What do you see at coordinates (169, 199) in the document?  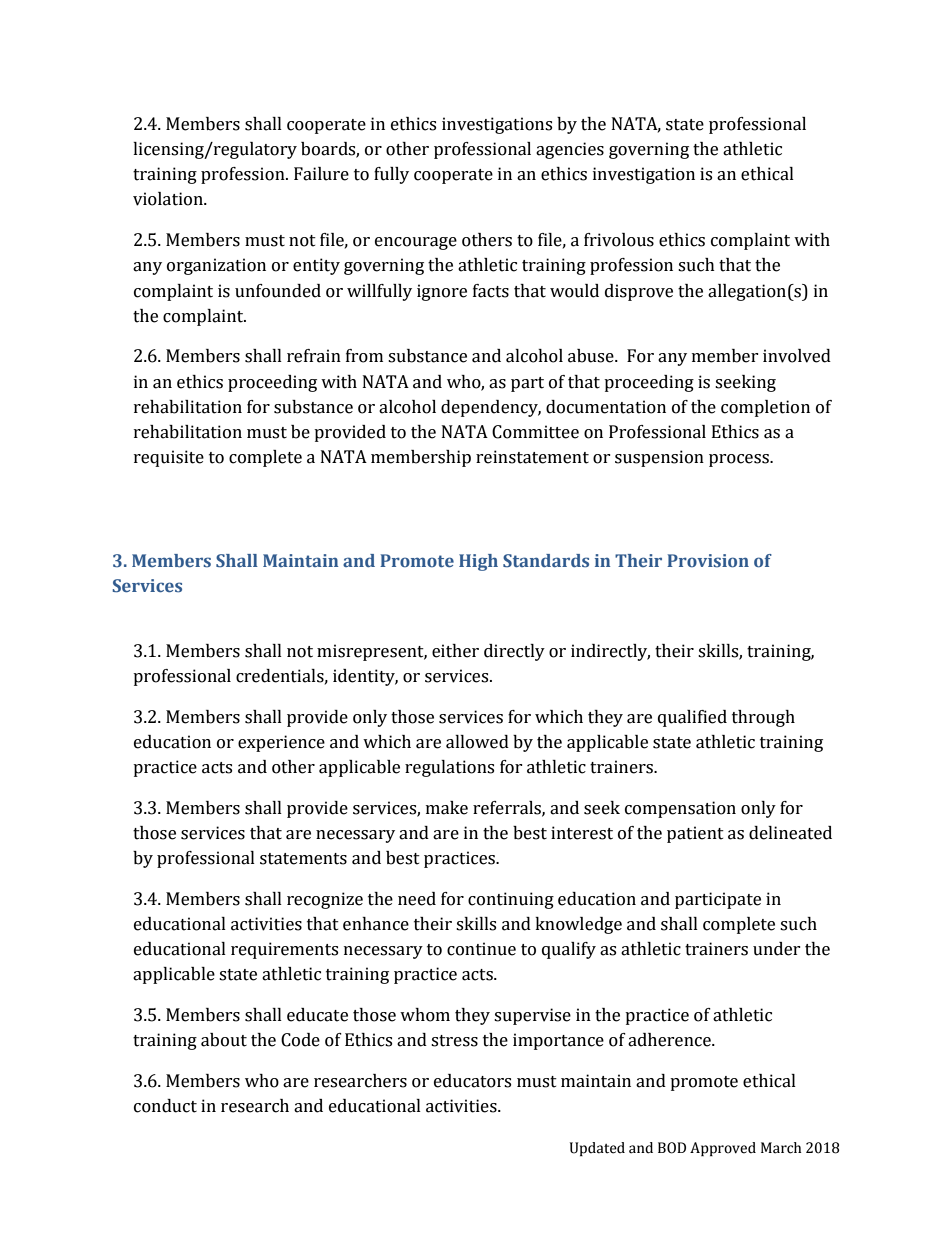 I see `violation` at bounding box center [169, 199].
